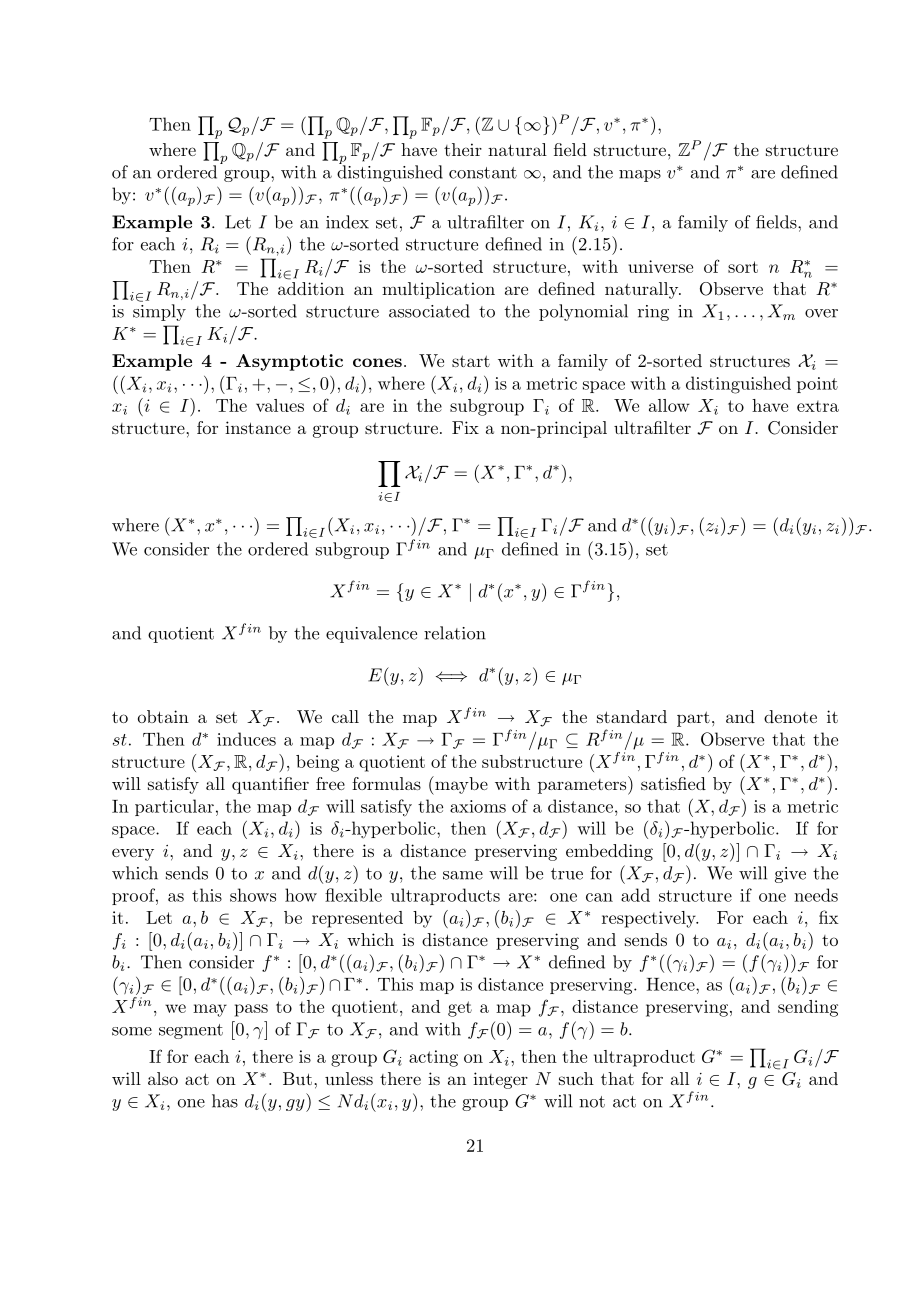 This page has width=924, height=1308. I want to click on start, so click(471, 361).
